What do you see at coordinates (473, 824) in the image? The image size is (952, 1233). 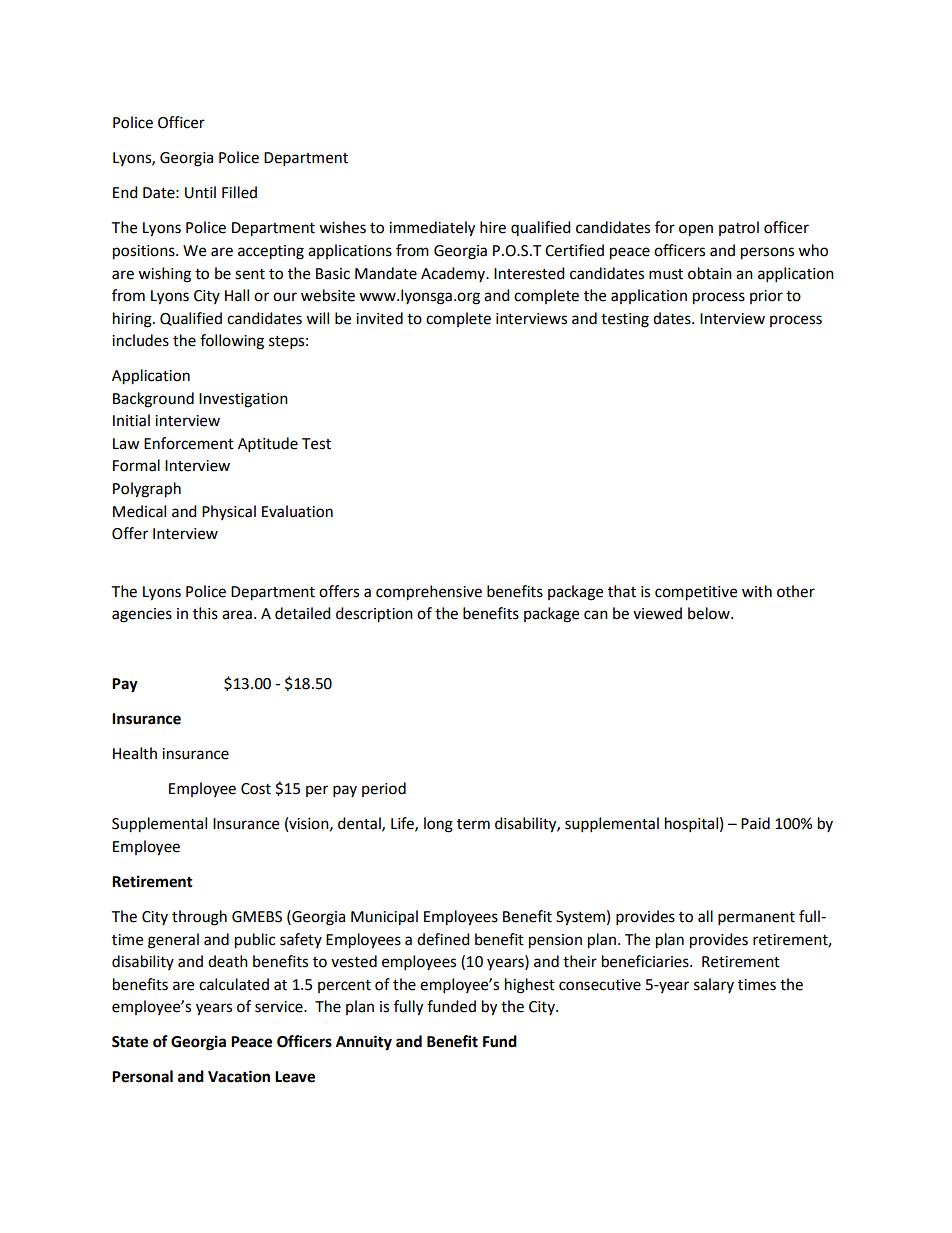 I see `term` at bounding box center [473, 824].
